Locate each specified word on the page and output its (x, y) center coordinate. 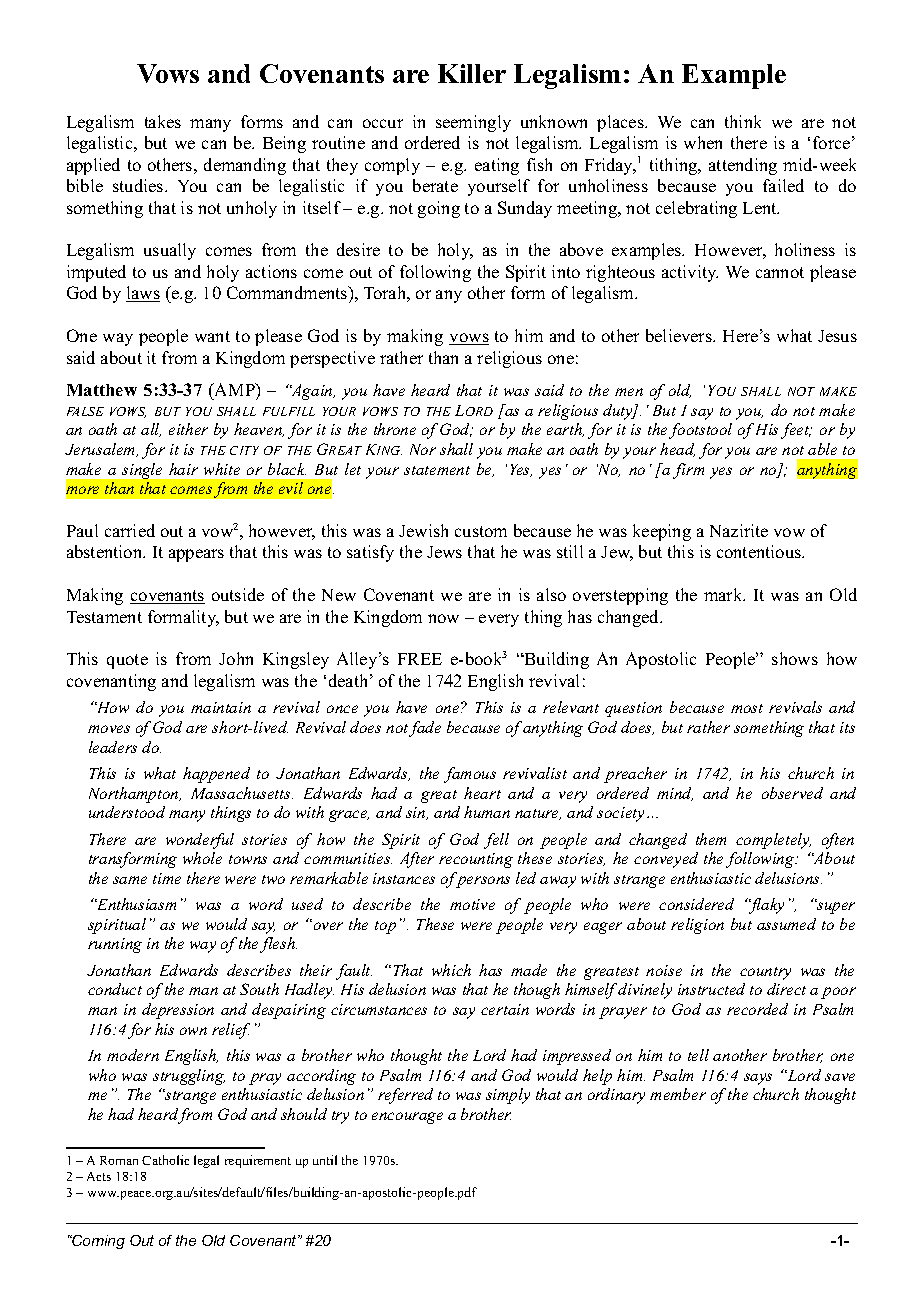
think (743, 121)
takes (163, 121)
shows (795, 658)
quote (127, 661)
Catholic (165, 1160)
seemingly (473, 123)
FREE (420, 659)
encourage (407, 1118)
